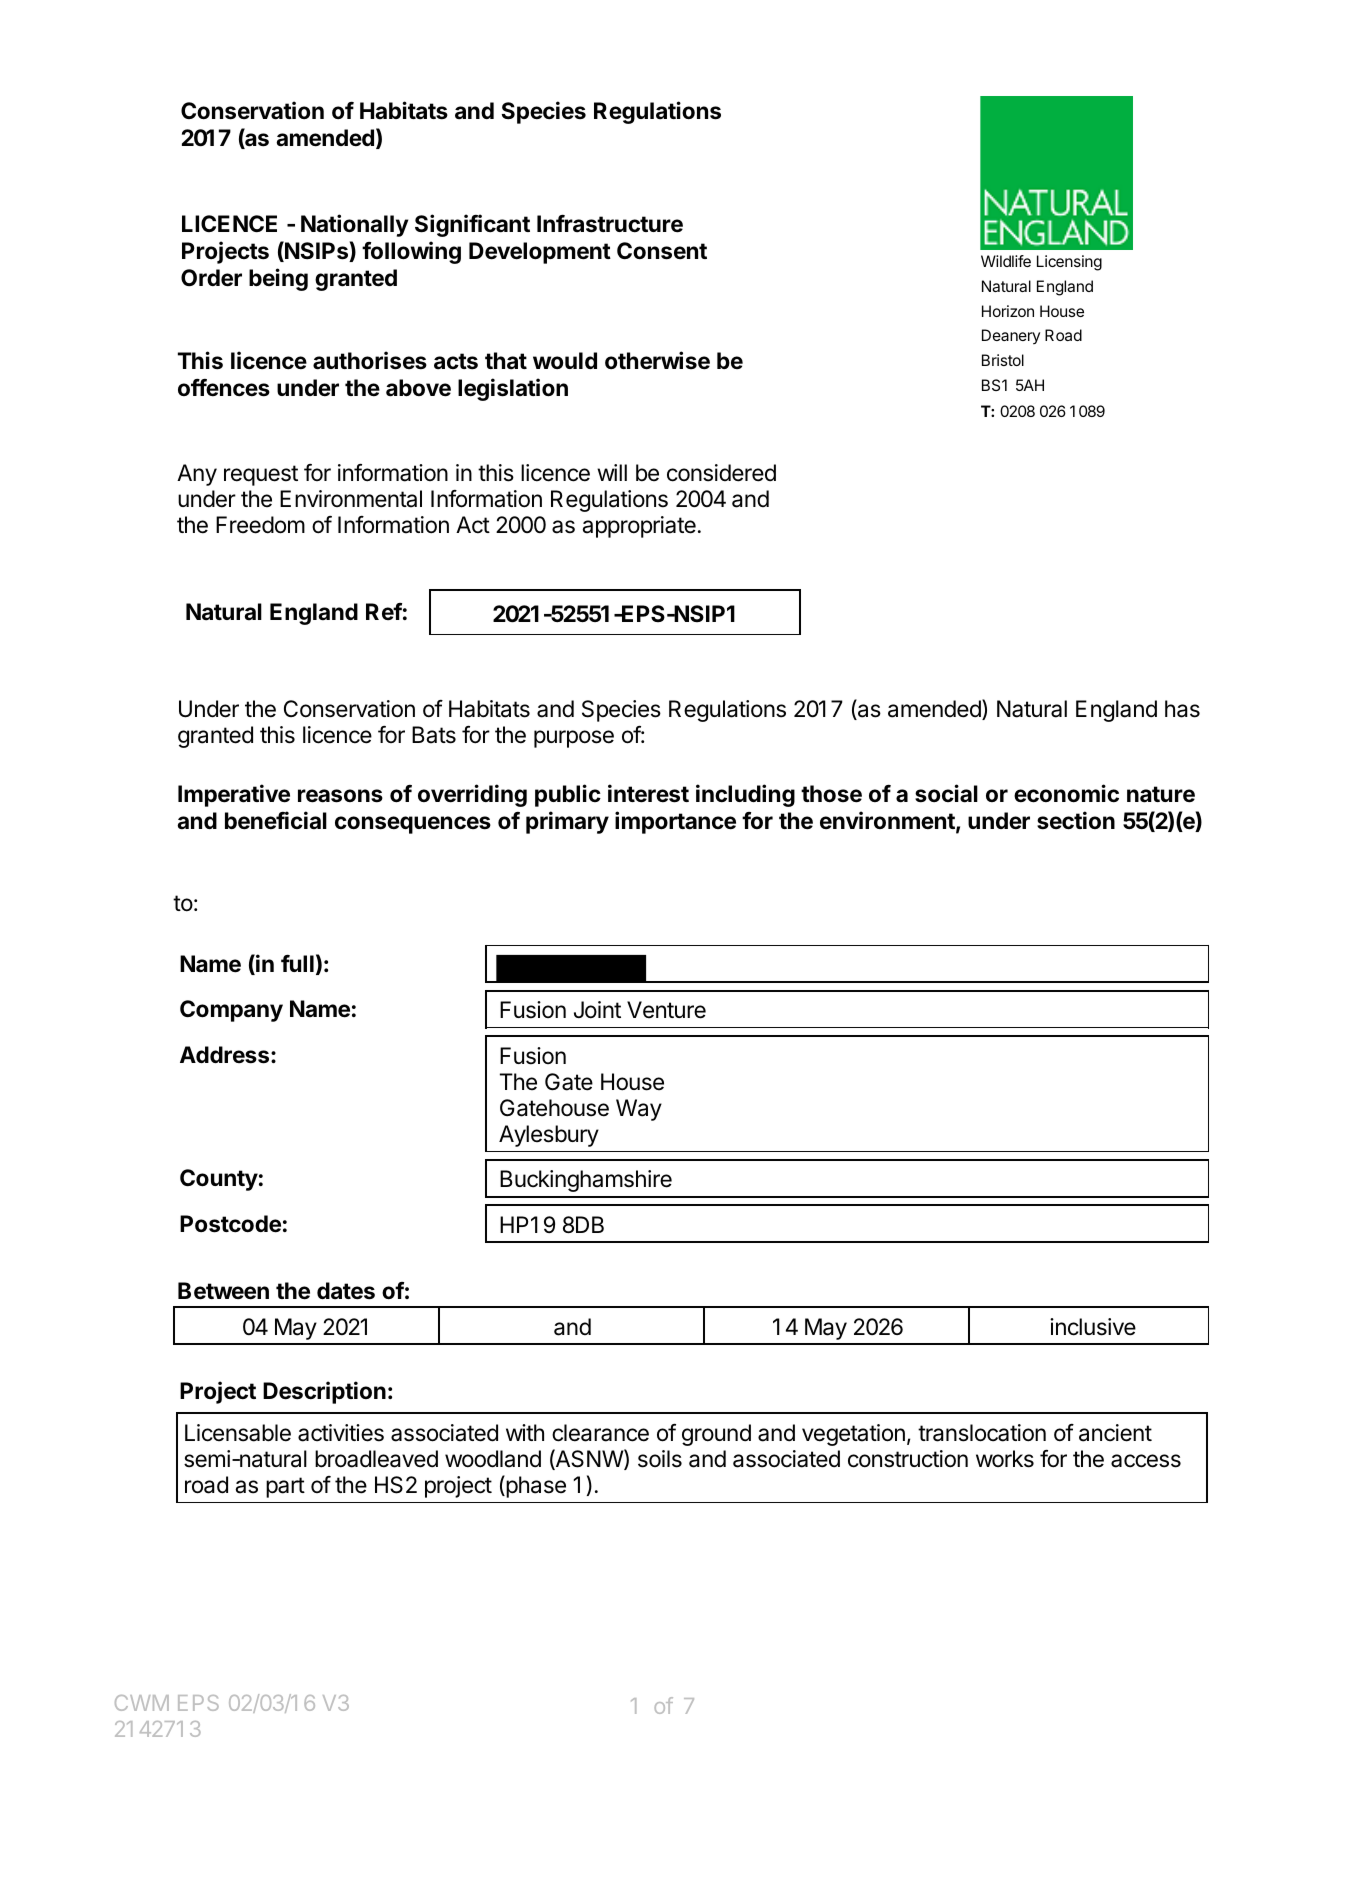  Describe the element at coordinates (660, 1459) in the screenshot. I see `soils` at that location.
